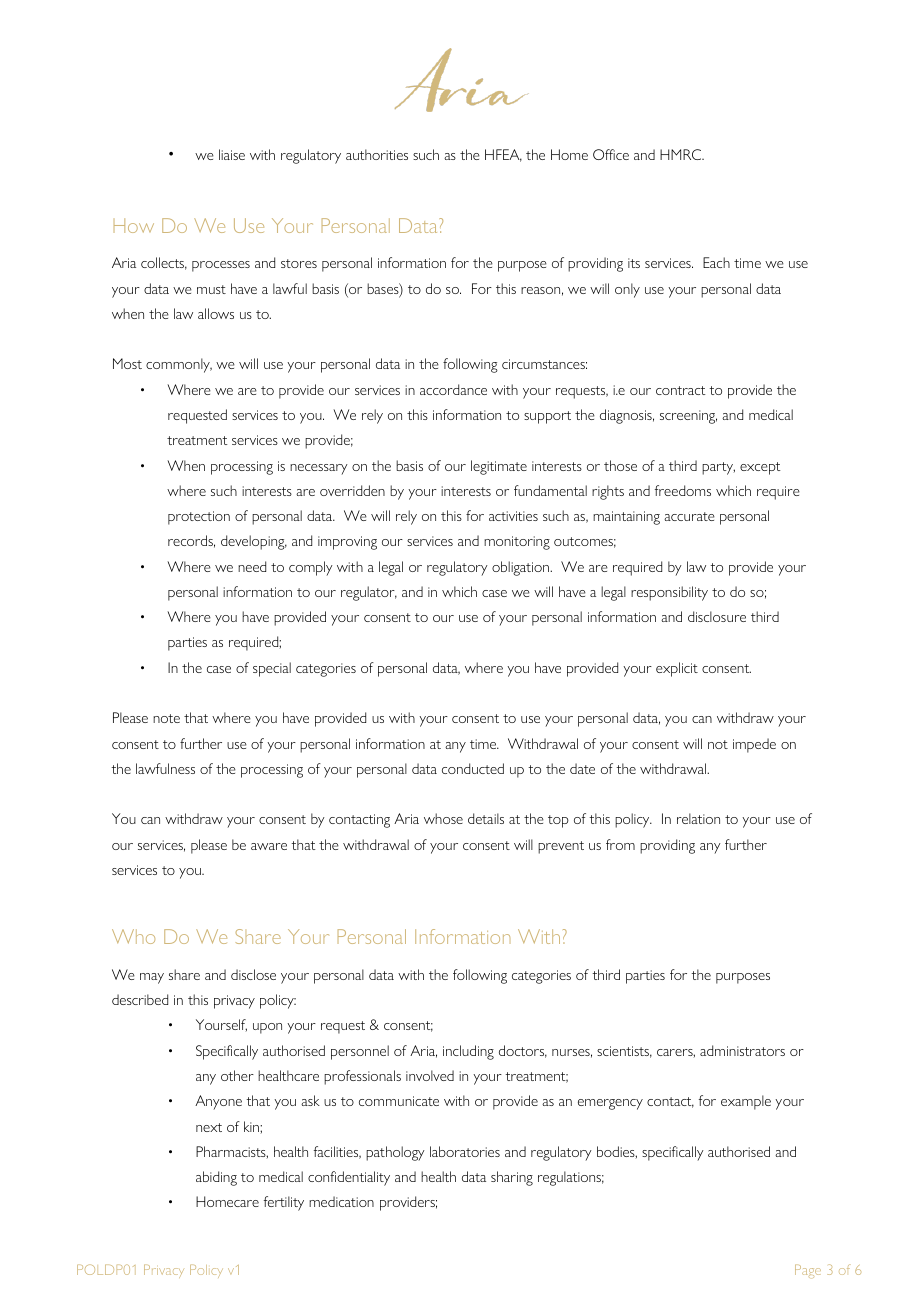 This screenshot has height=1308, width=924. What do you see at coordinates (754, 745) in the screenshot?
I see `impede` at bounding box center [754, 745].
